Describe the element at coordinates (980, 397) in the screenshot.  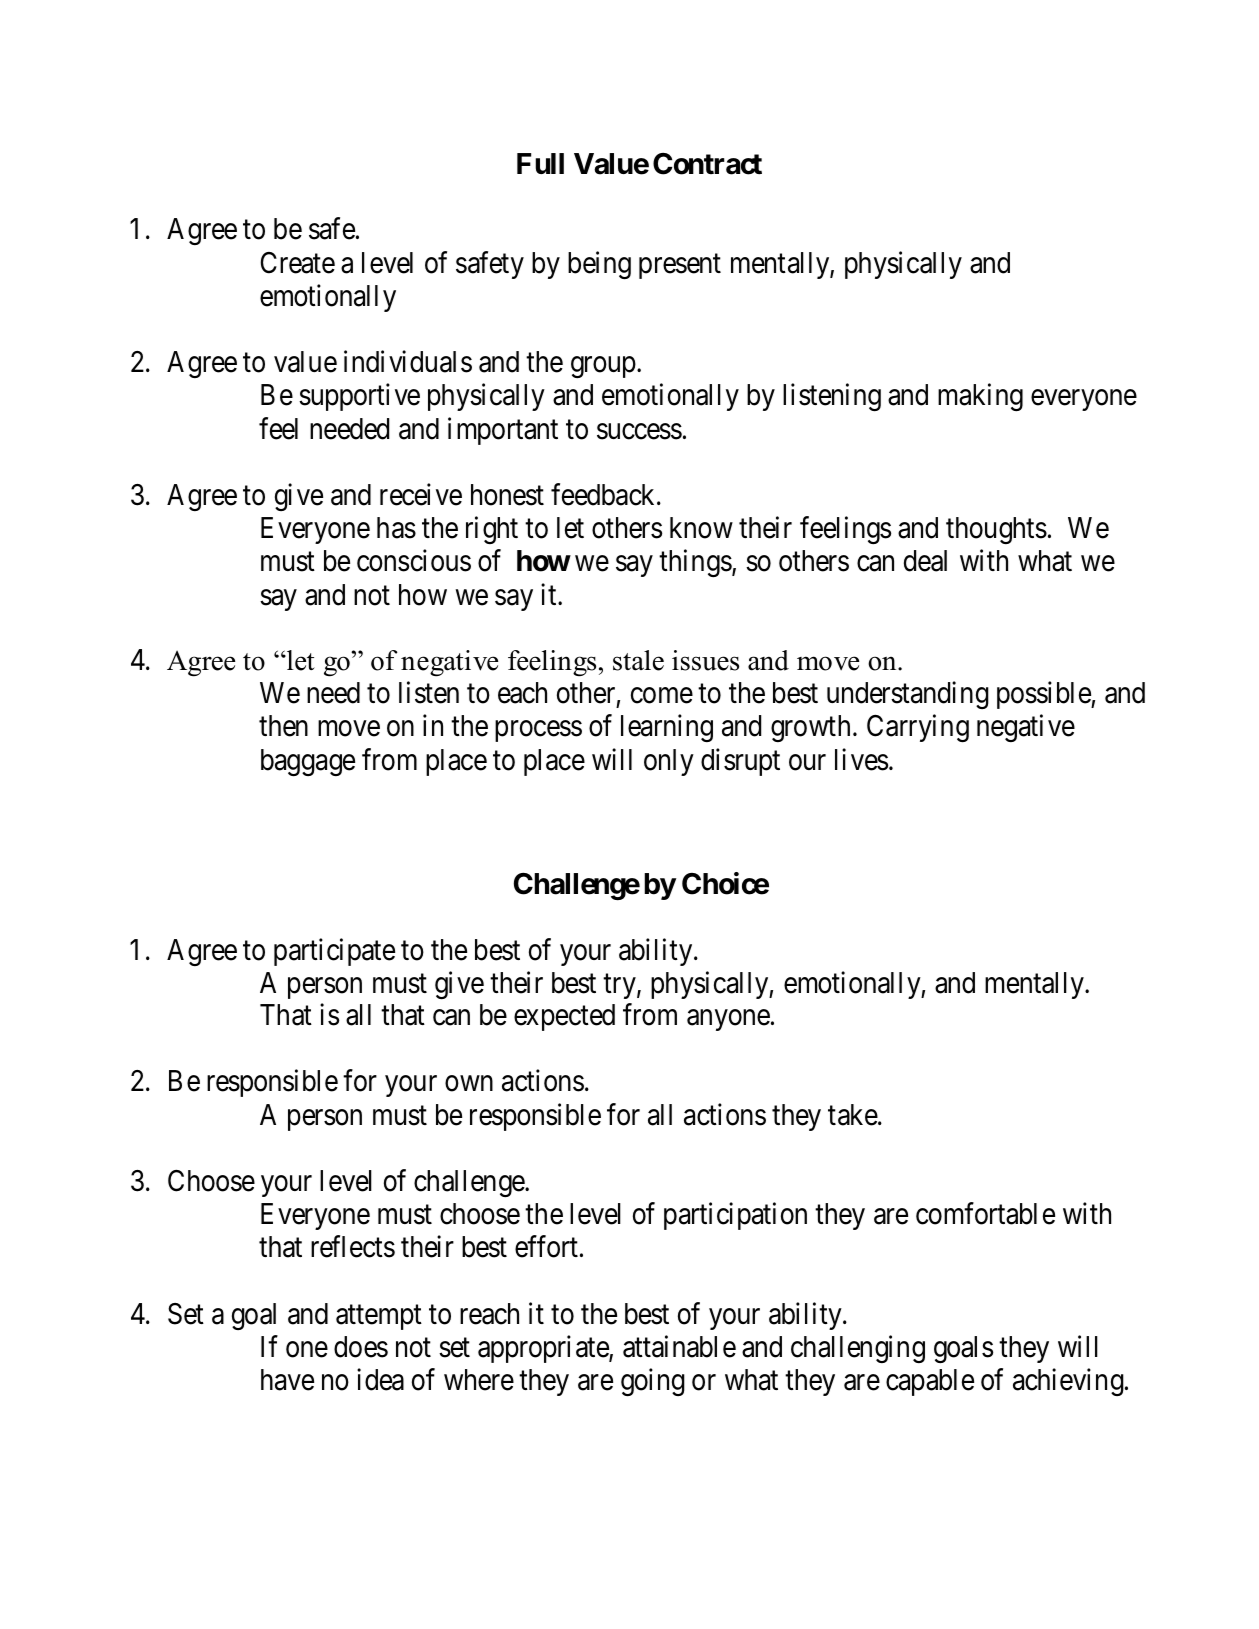
I see `making` at that location.
